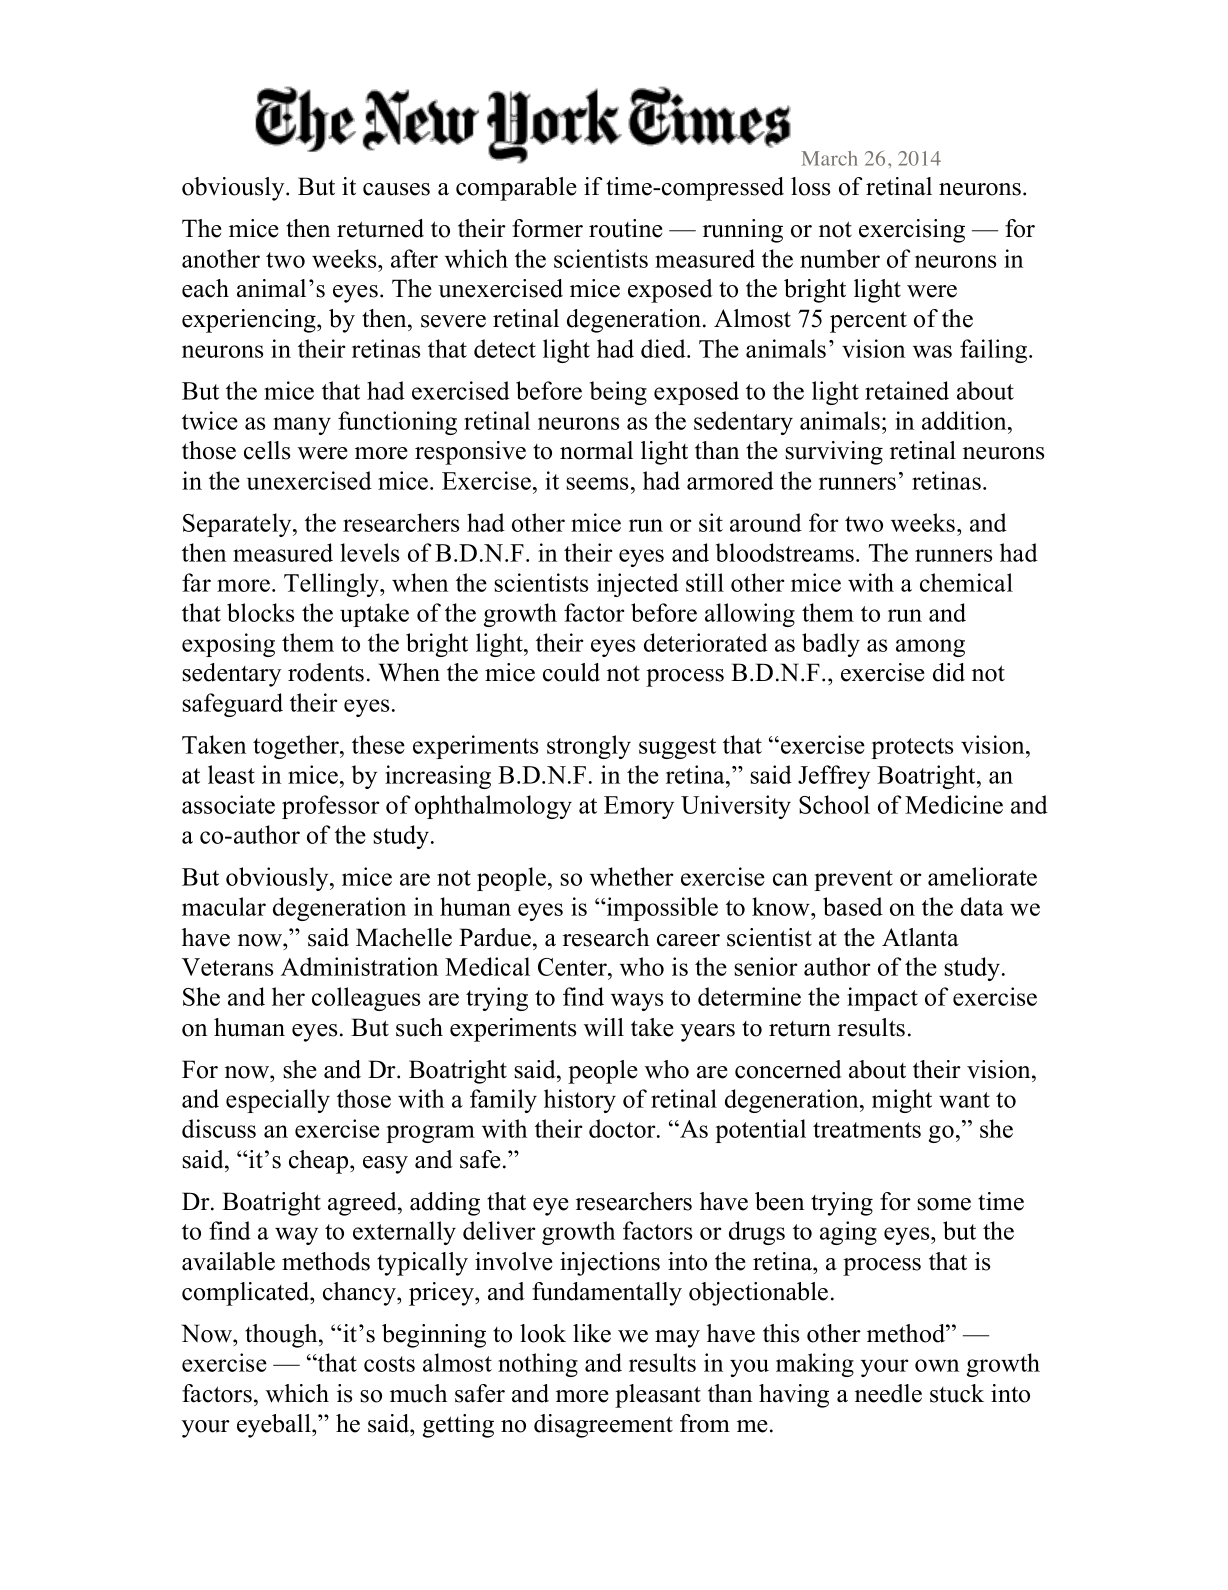  Describe the element at coordinates (626, 228) in the document. I see `routine` at that location.
